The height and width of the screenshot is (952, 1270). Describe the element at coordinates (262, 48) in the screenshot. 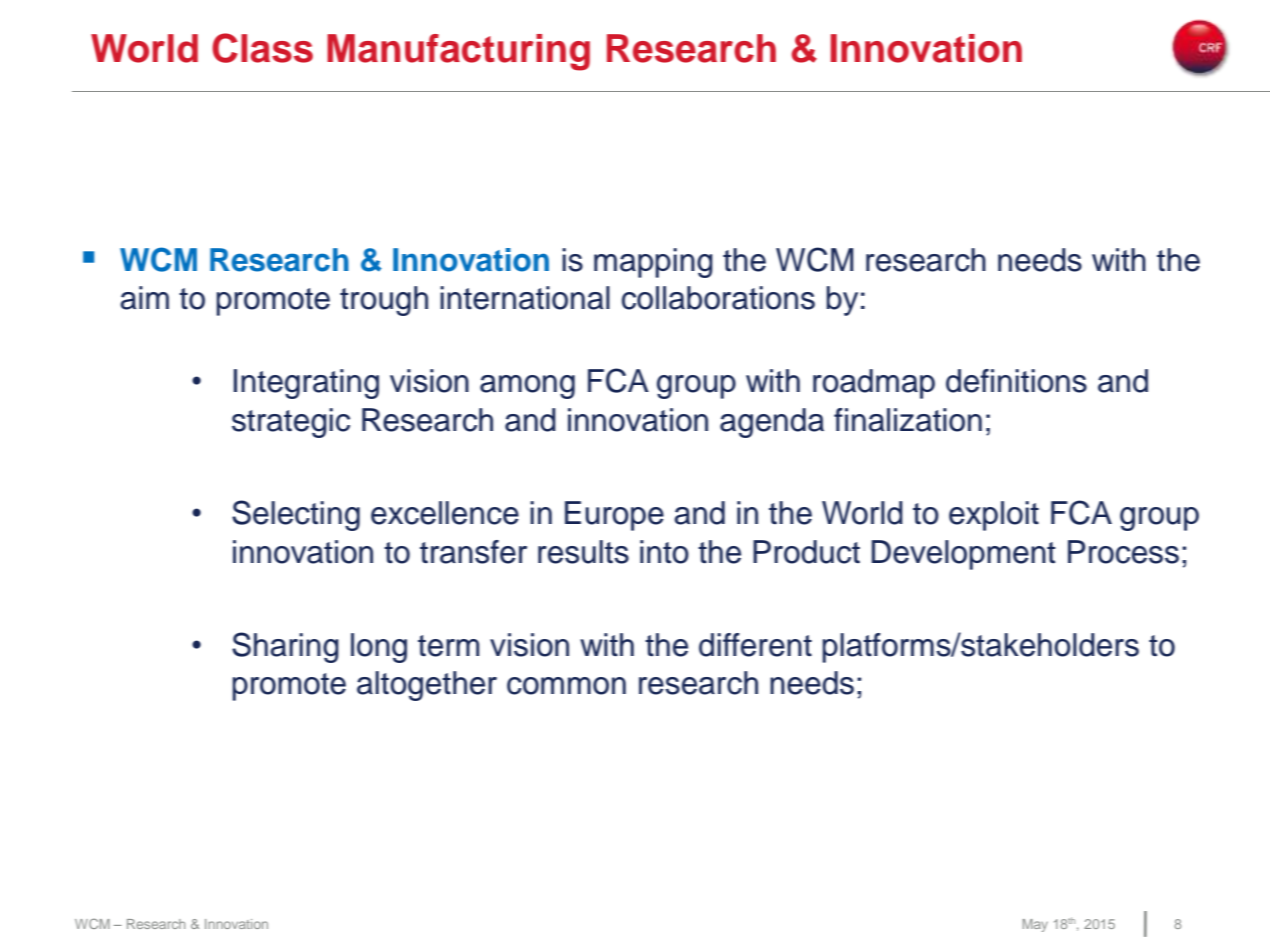

I see `Class` at that location.
